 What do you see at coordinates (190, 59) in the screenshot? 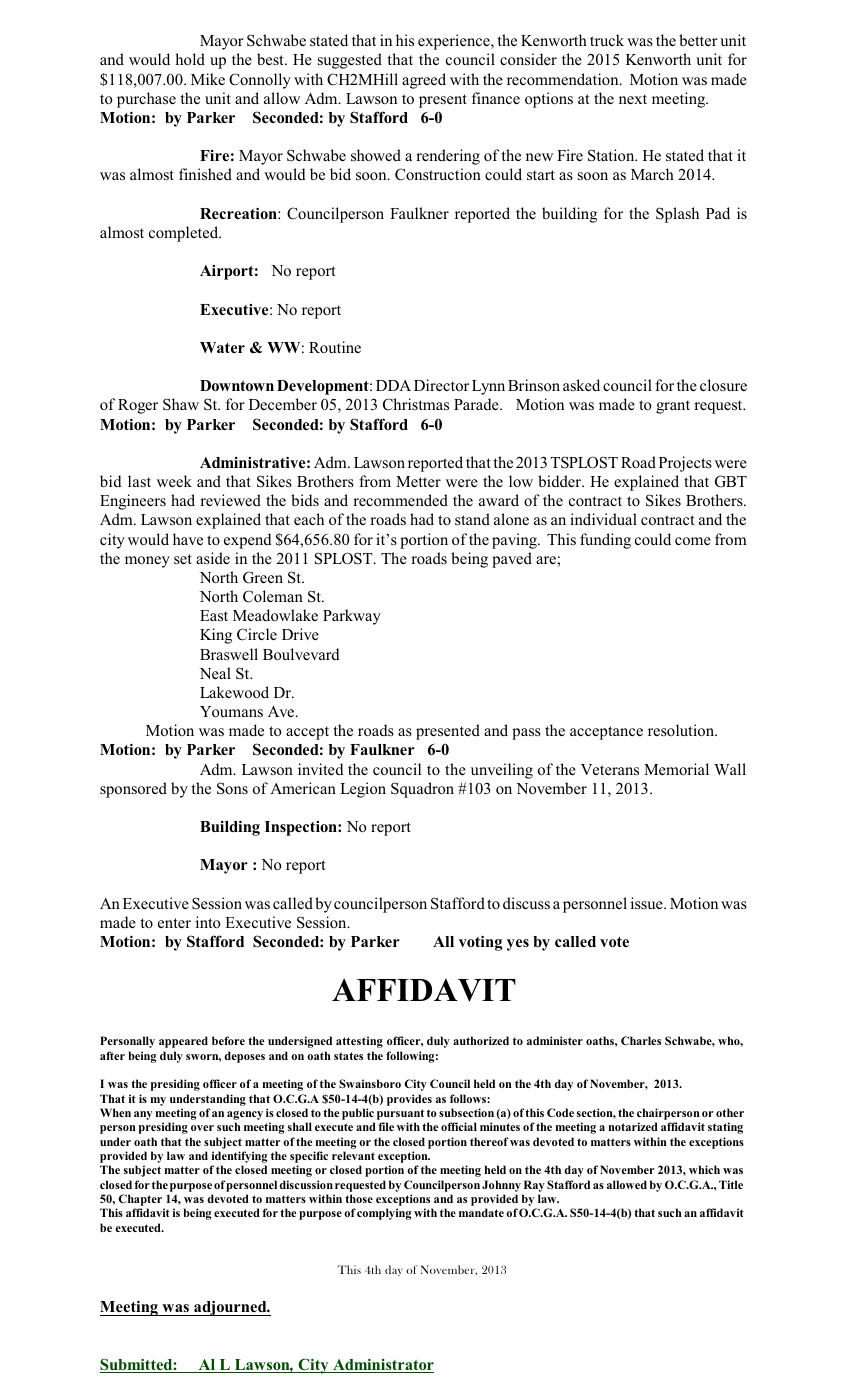
I see `hold` at bounding box center [190, 59].
